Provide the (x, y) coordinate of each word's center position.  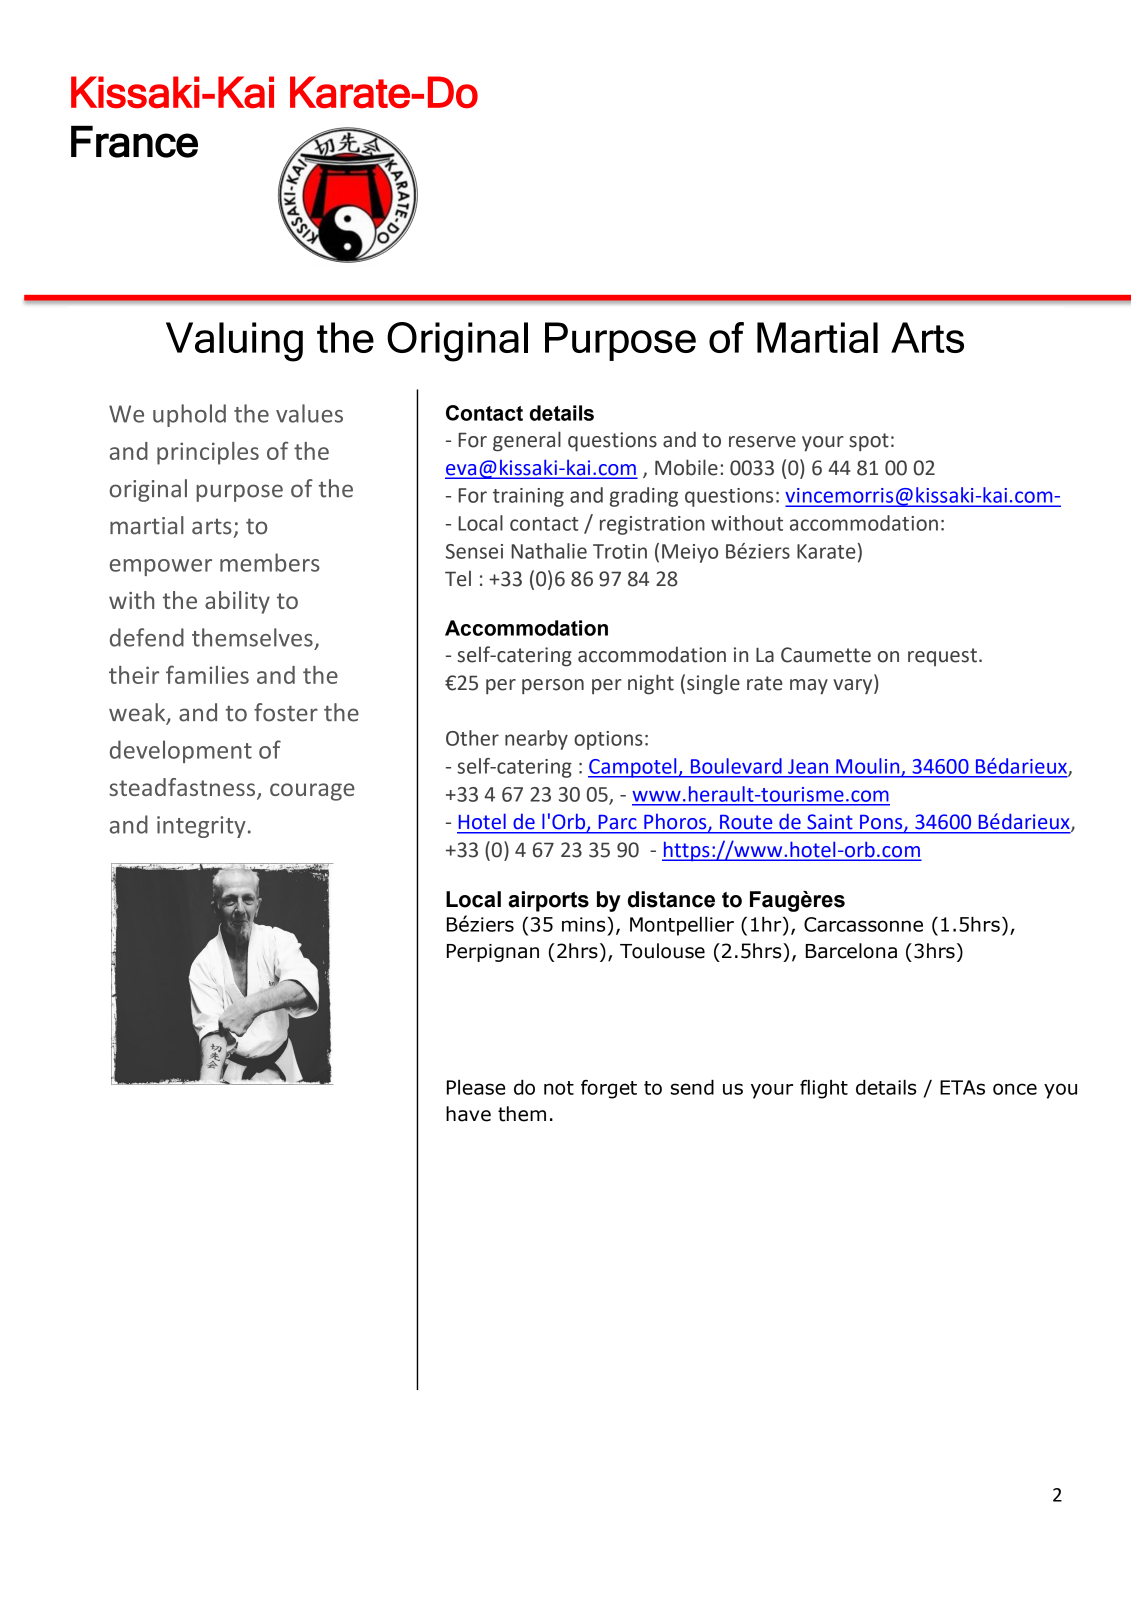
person (553, 687)
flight (824, 1089)
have (468, 1114)
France (134, 141)
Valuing (234, 342)
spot (869, 442)
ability (237, 602)
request (942, 657)
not (559, 1088)
